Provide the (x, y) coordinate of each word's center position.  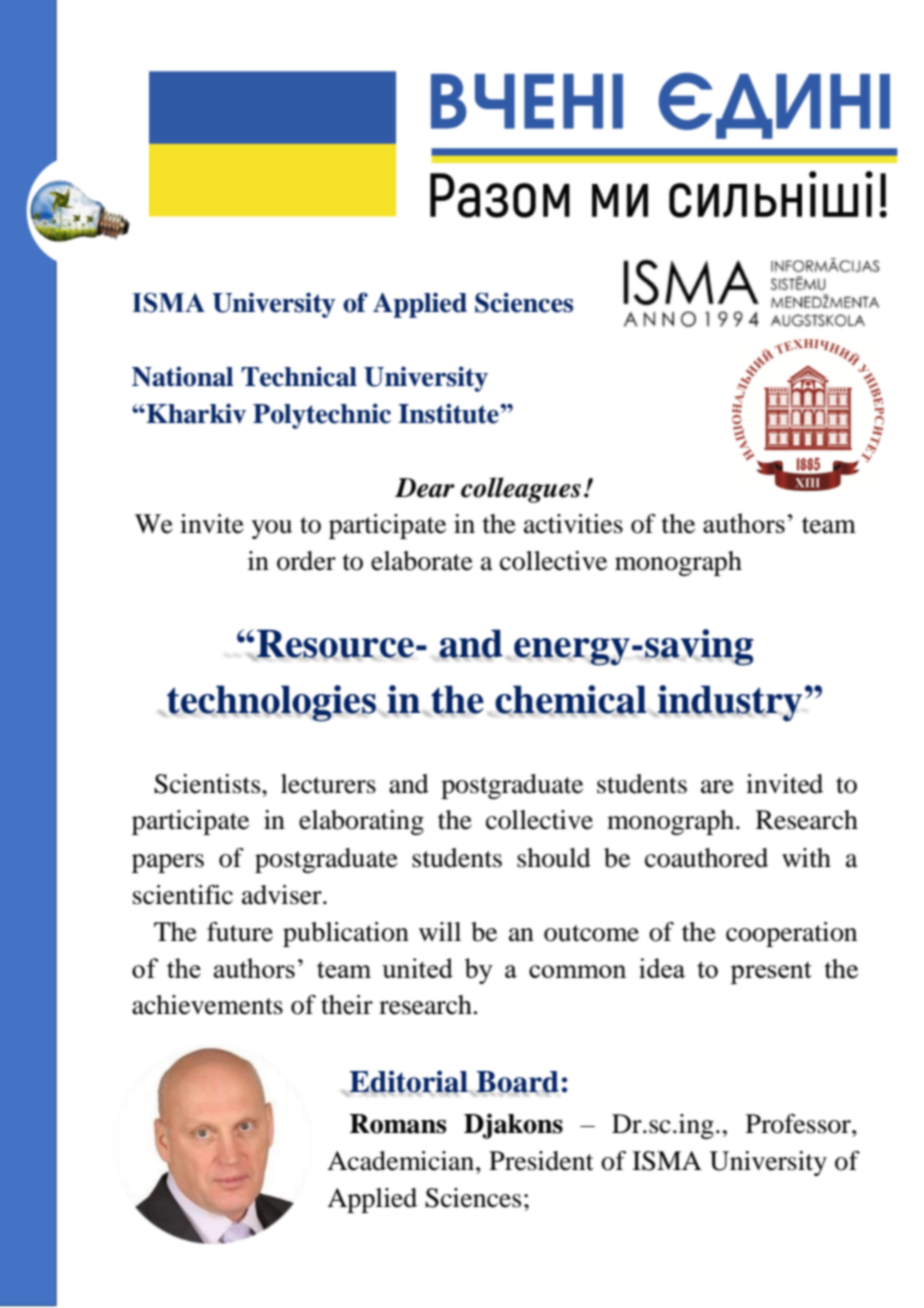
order (306, 561)
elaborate (422, 561)
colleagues (521, 490)
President (541, 1161)
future (240, 932)
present (771, 972)
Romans (398, 1124)
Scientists (208, 784)
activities (573, 524)
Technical (299, 376)
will (440, 931)
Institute (450, 413)
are (717, 787)
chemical (571, 700)
